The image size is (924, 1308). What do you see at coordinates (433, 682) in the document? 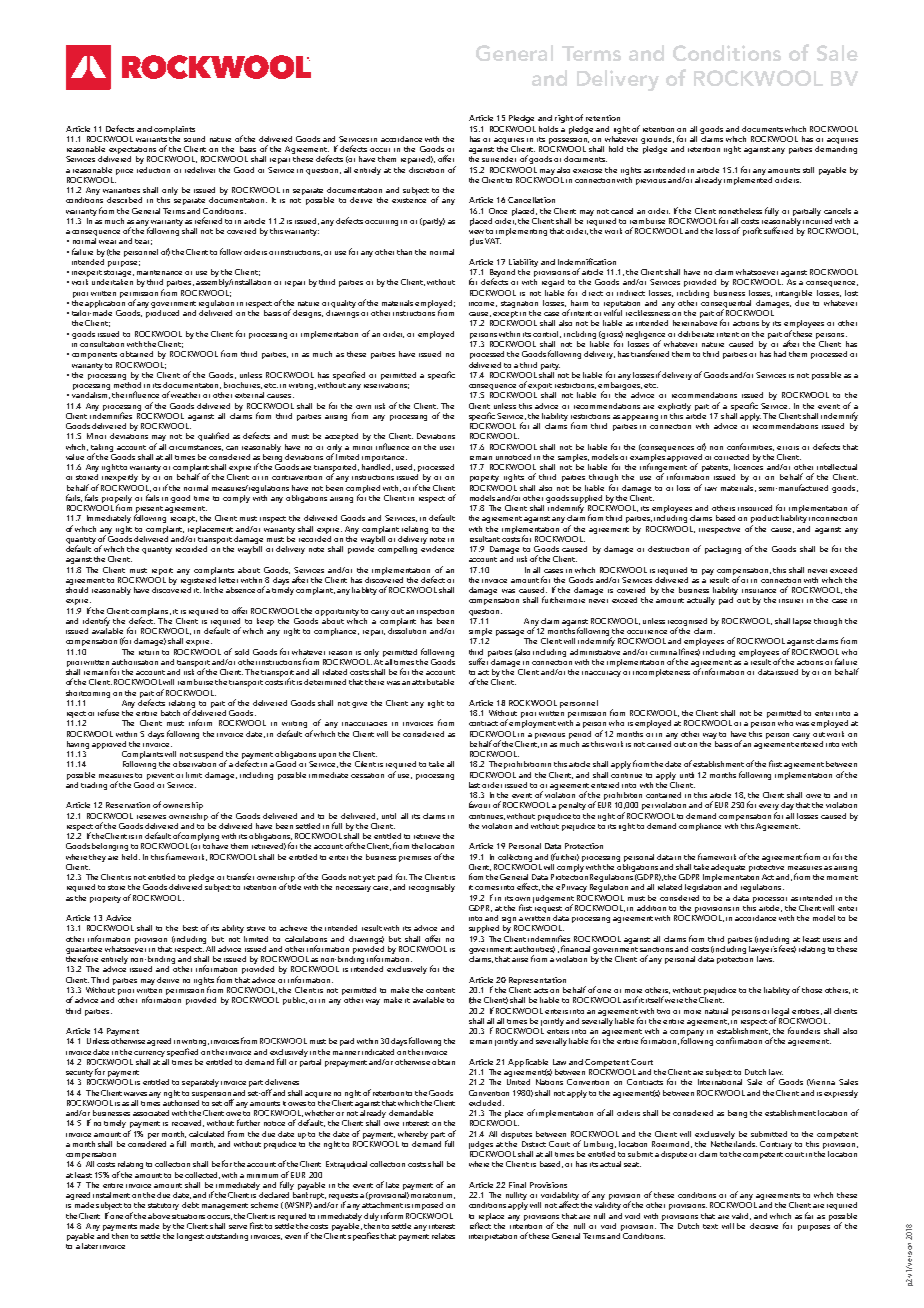
I see `attributable` at bounding box center [433, 682].
